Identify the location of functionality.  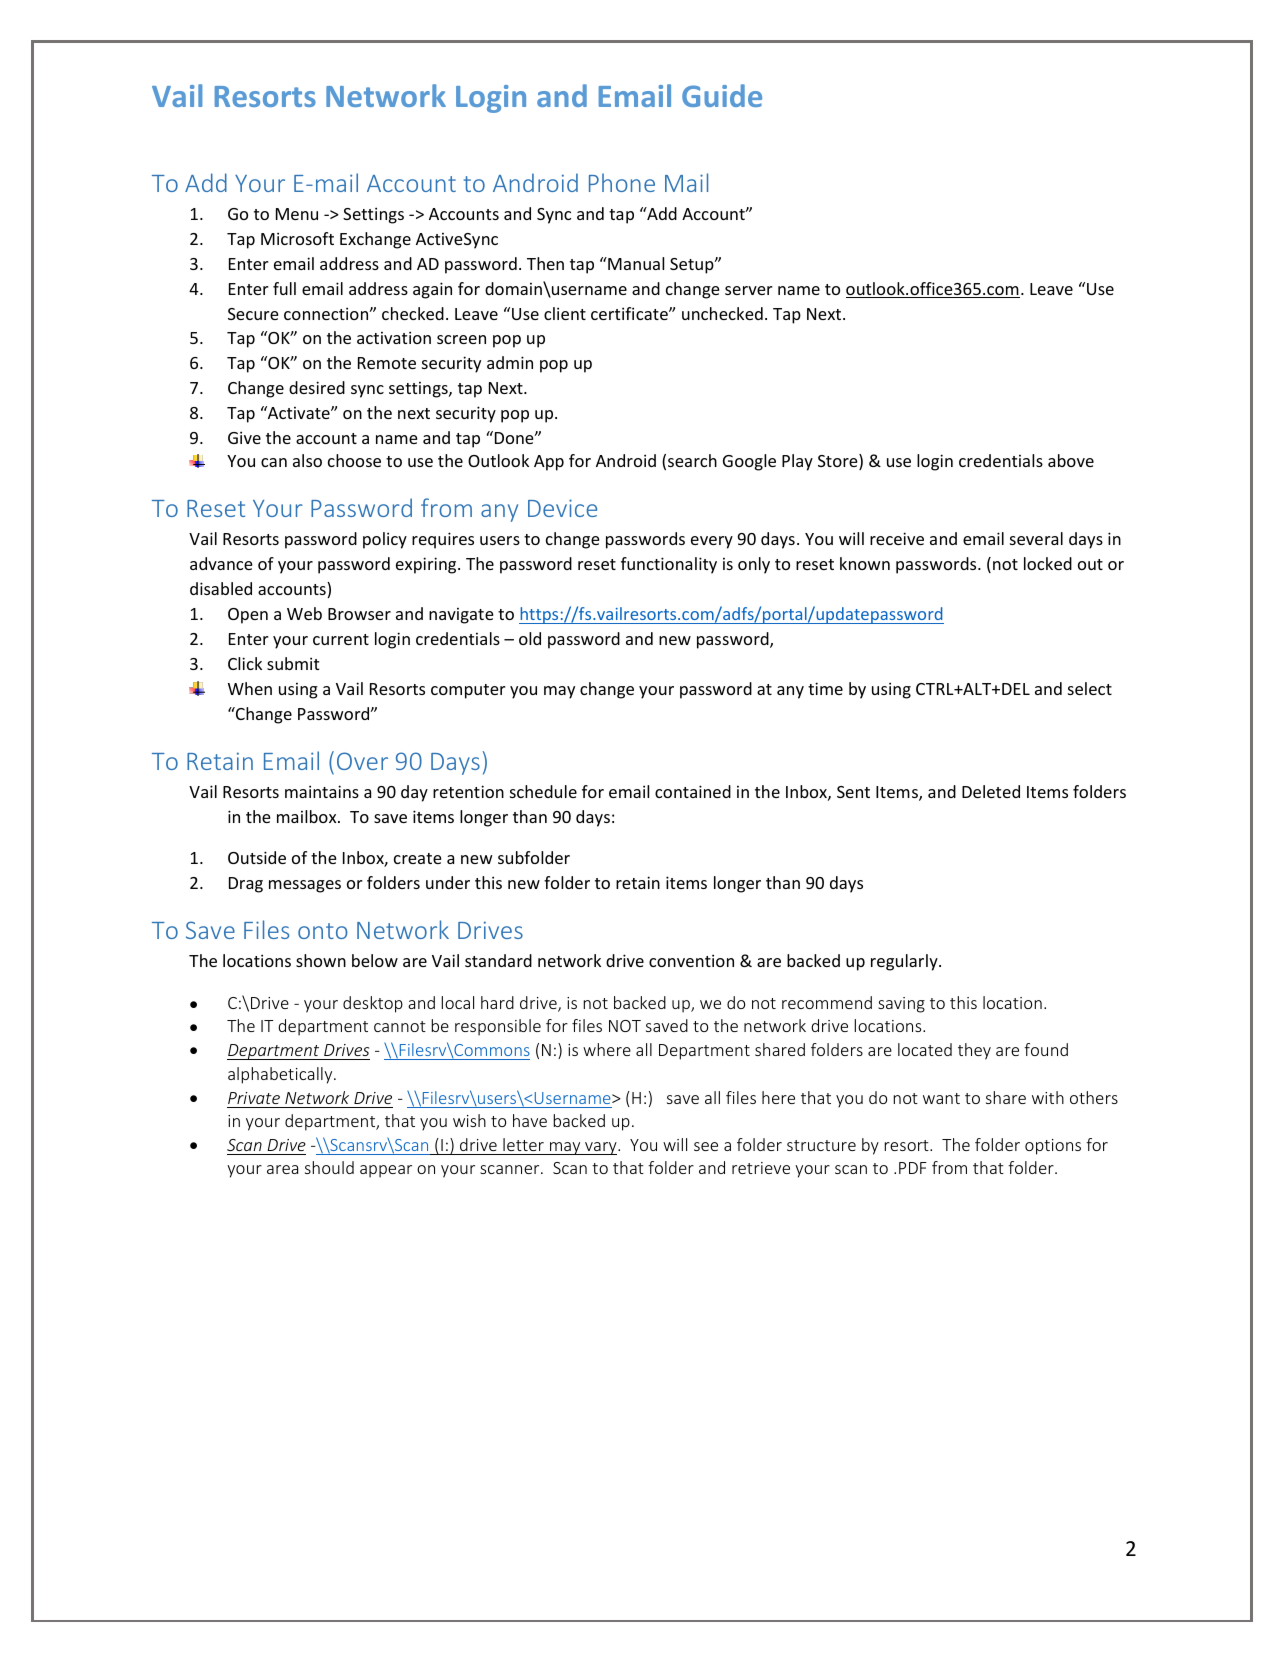
(669, 565).
